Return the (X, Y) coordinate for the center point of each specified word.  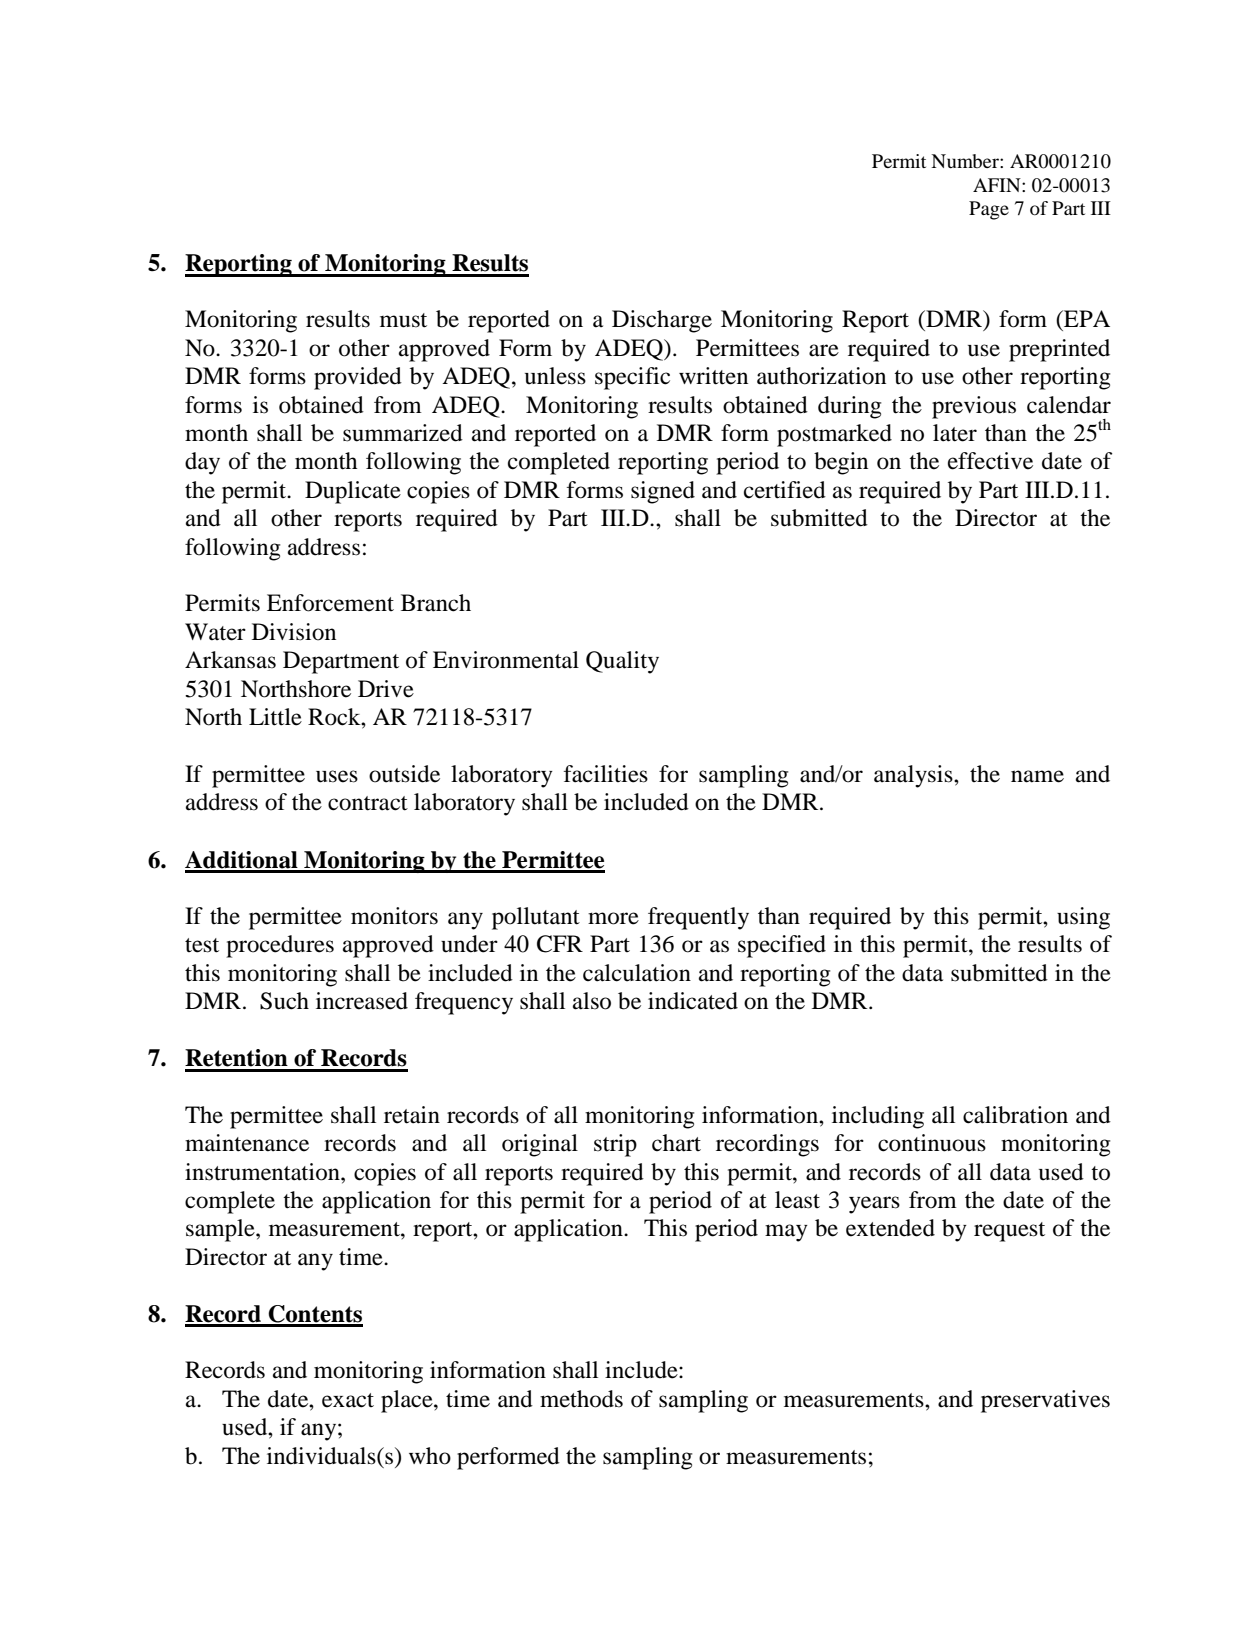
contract (368, 803)
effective (990, 461)
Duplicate (353, 492)
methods (581, 1399)
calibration (1015, 1115)
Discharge (662, 321)
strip (615, 1145)
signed (663, 492)
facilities (606, 774)
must (403, 320)
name (1037, 776)
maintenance (247, 1143)
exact (348, 1400)
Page (989, 210)
